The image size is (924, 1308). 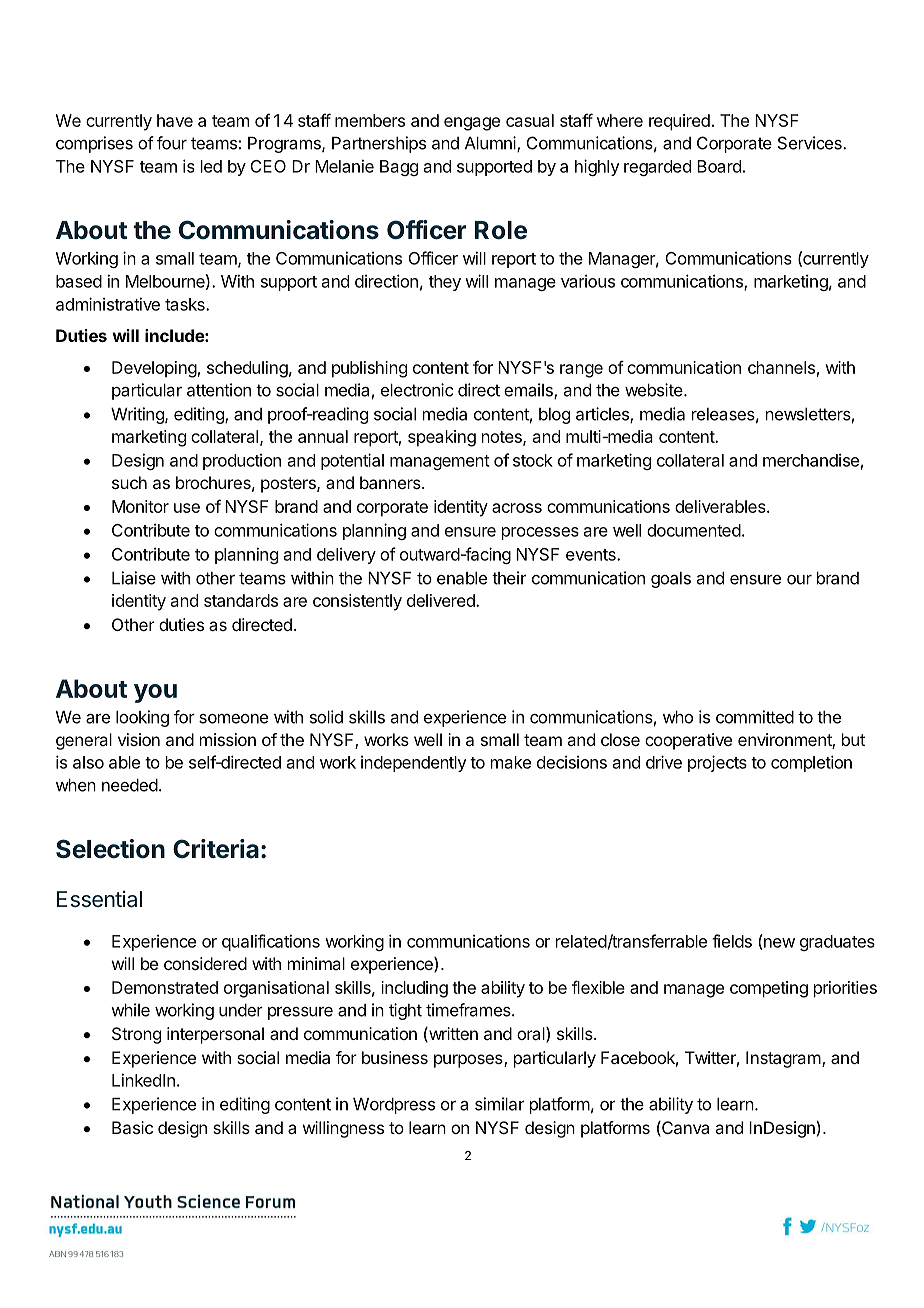 What do you see at coordinates (132, 1127) in the screenshot?
I see `Basic` at bounding box center [132, 1127].
